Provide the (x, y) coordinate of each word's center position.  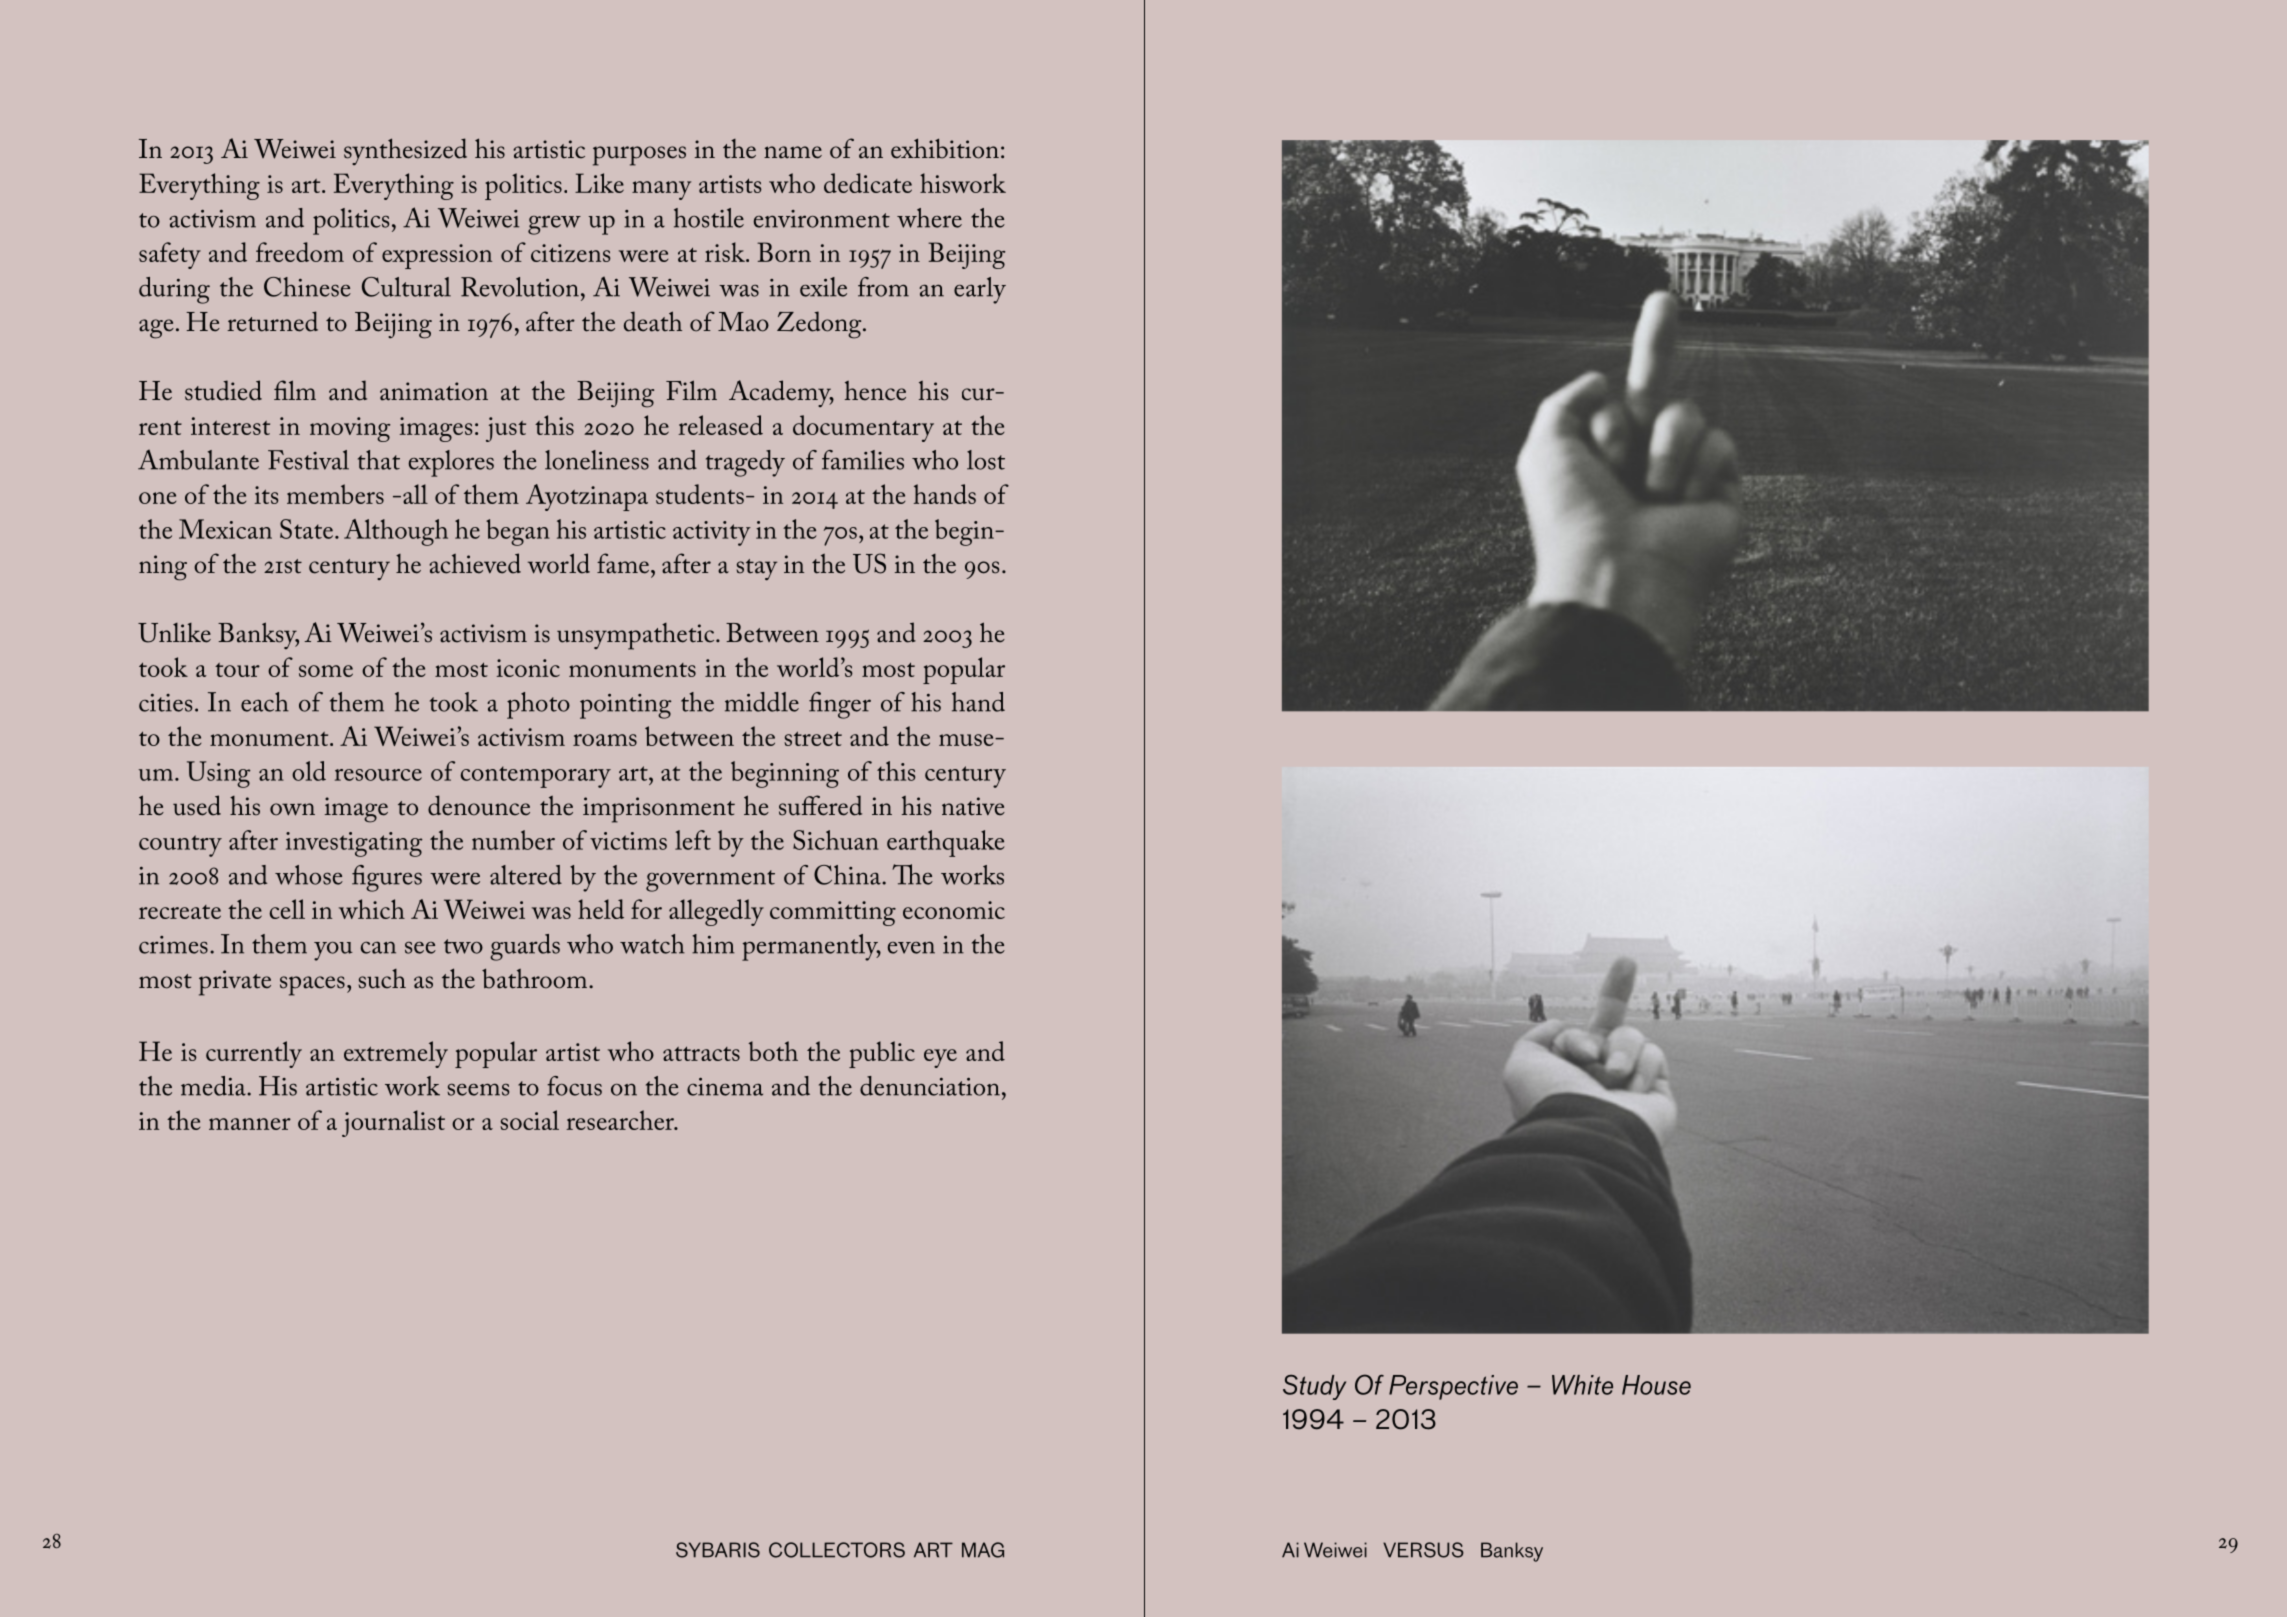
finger (840, 705)
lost (986, 460)
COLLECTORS (837, 1550)
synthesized (405, 151)
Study (1314, 1387)
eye (940, 1058)
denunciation (930, 1086)
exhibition (945, 148)
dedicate (868, 183)
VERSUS (1423, 1550)
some (326, 671)
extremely (396, 1054)
